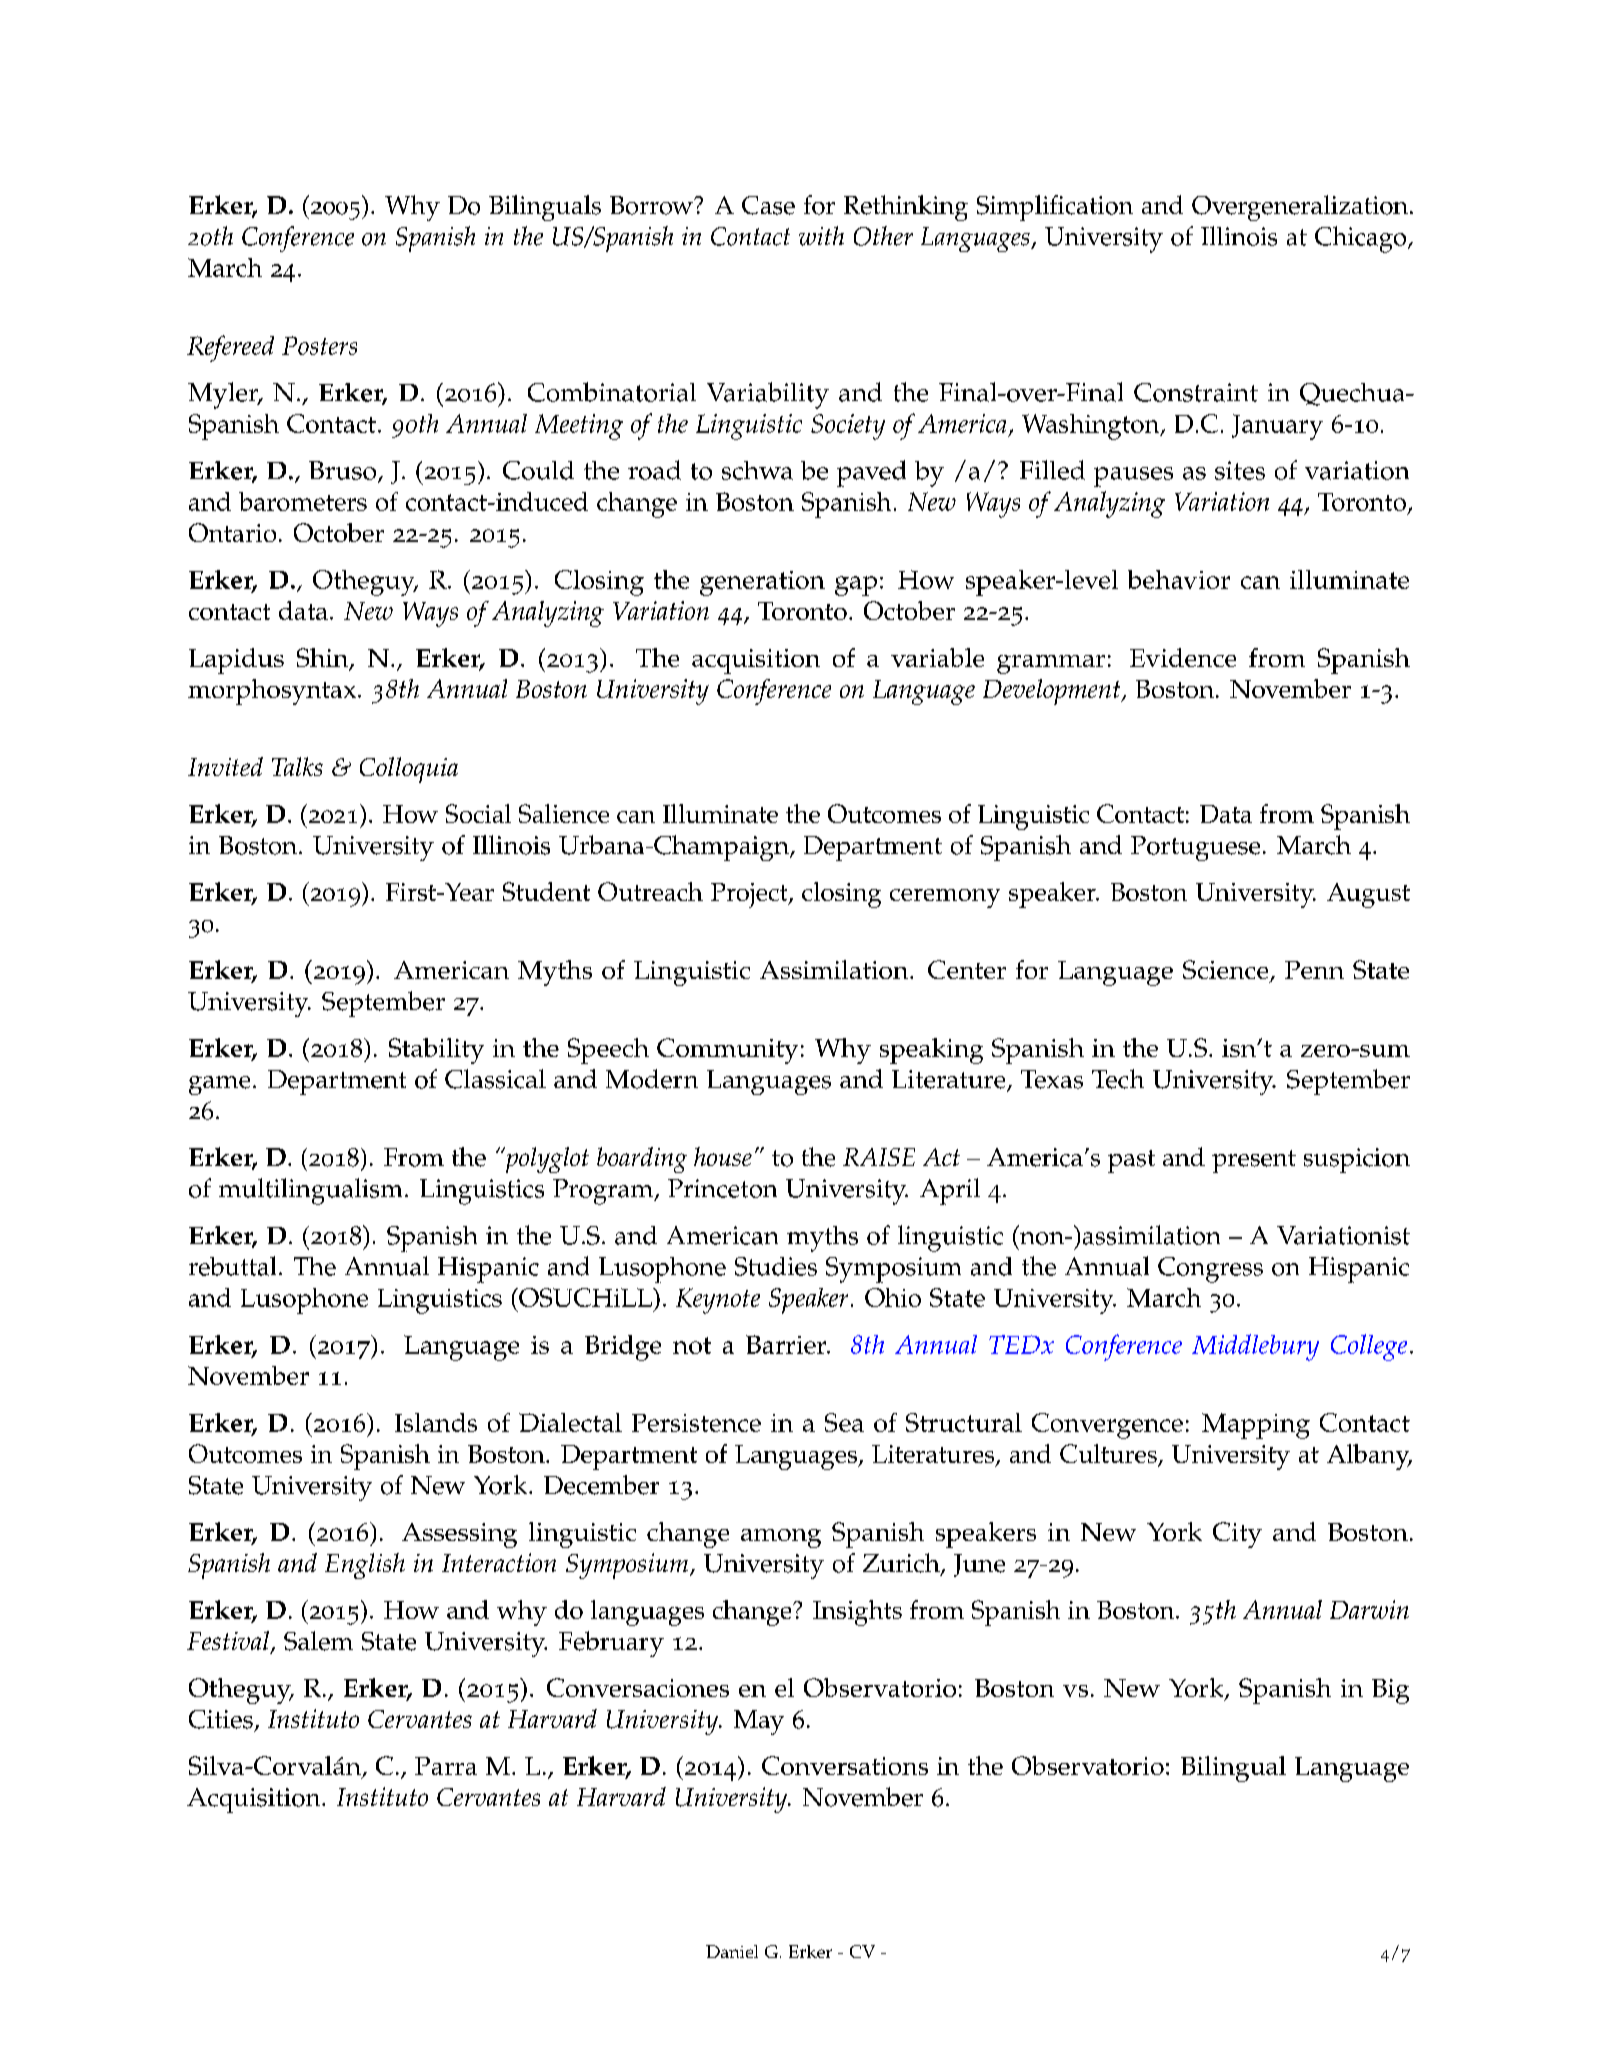 This page has width=1598, height=2068. Describe the element at coordinates (732, 1951) in the page. I see `Daniel` at that location.
